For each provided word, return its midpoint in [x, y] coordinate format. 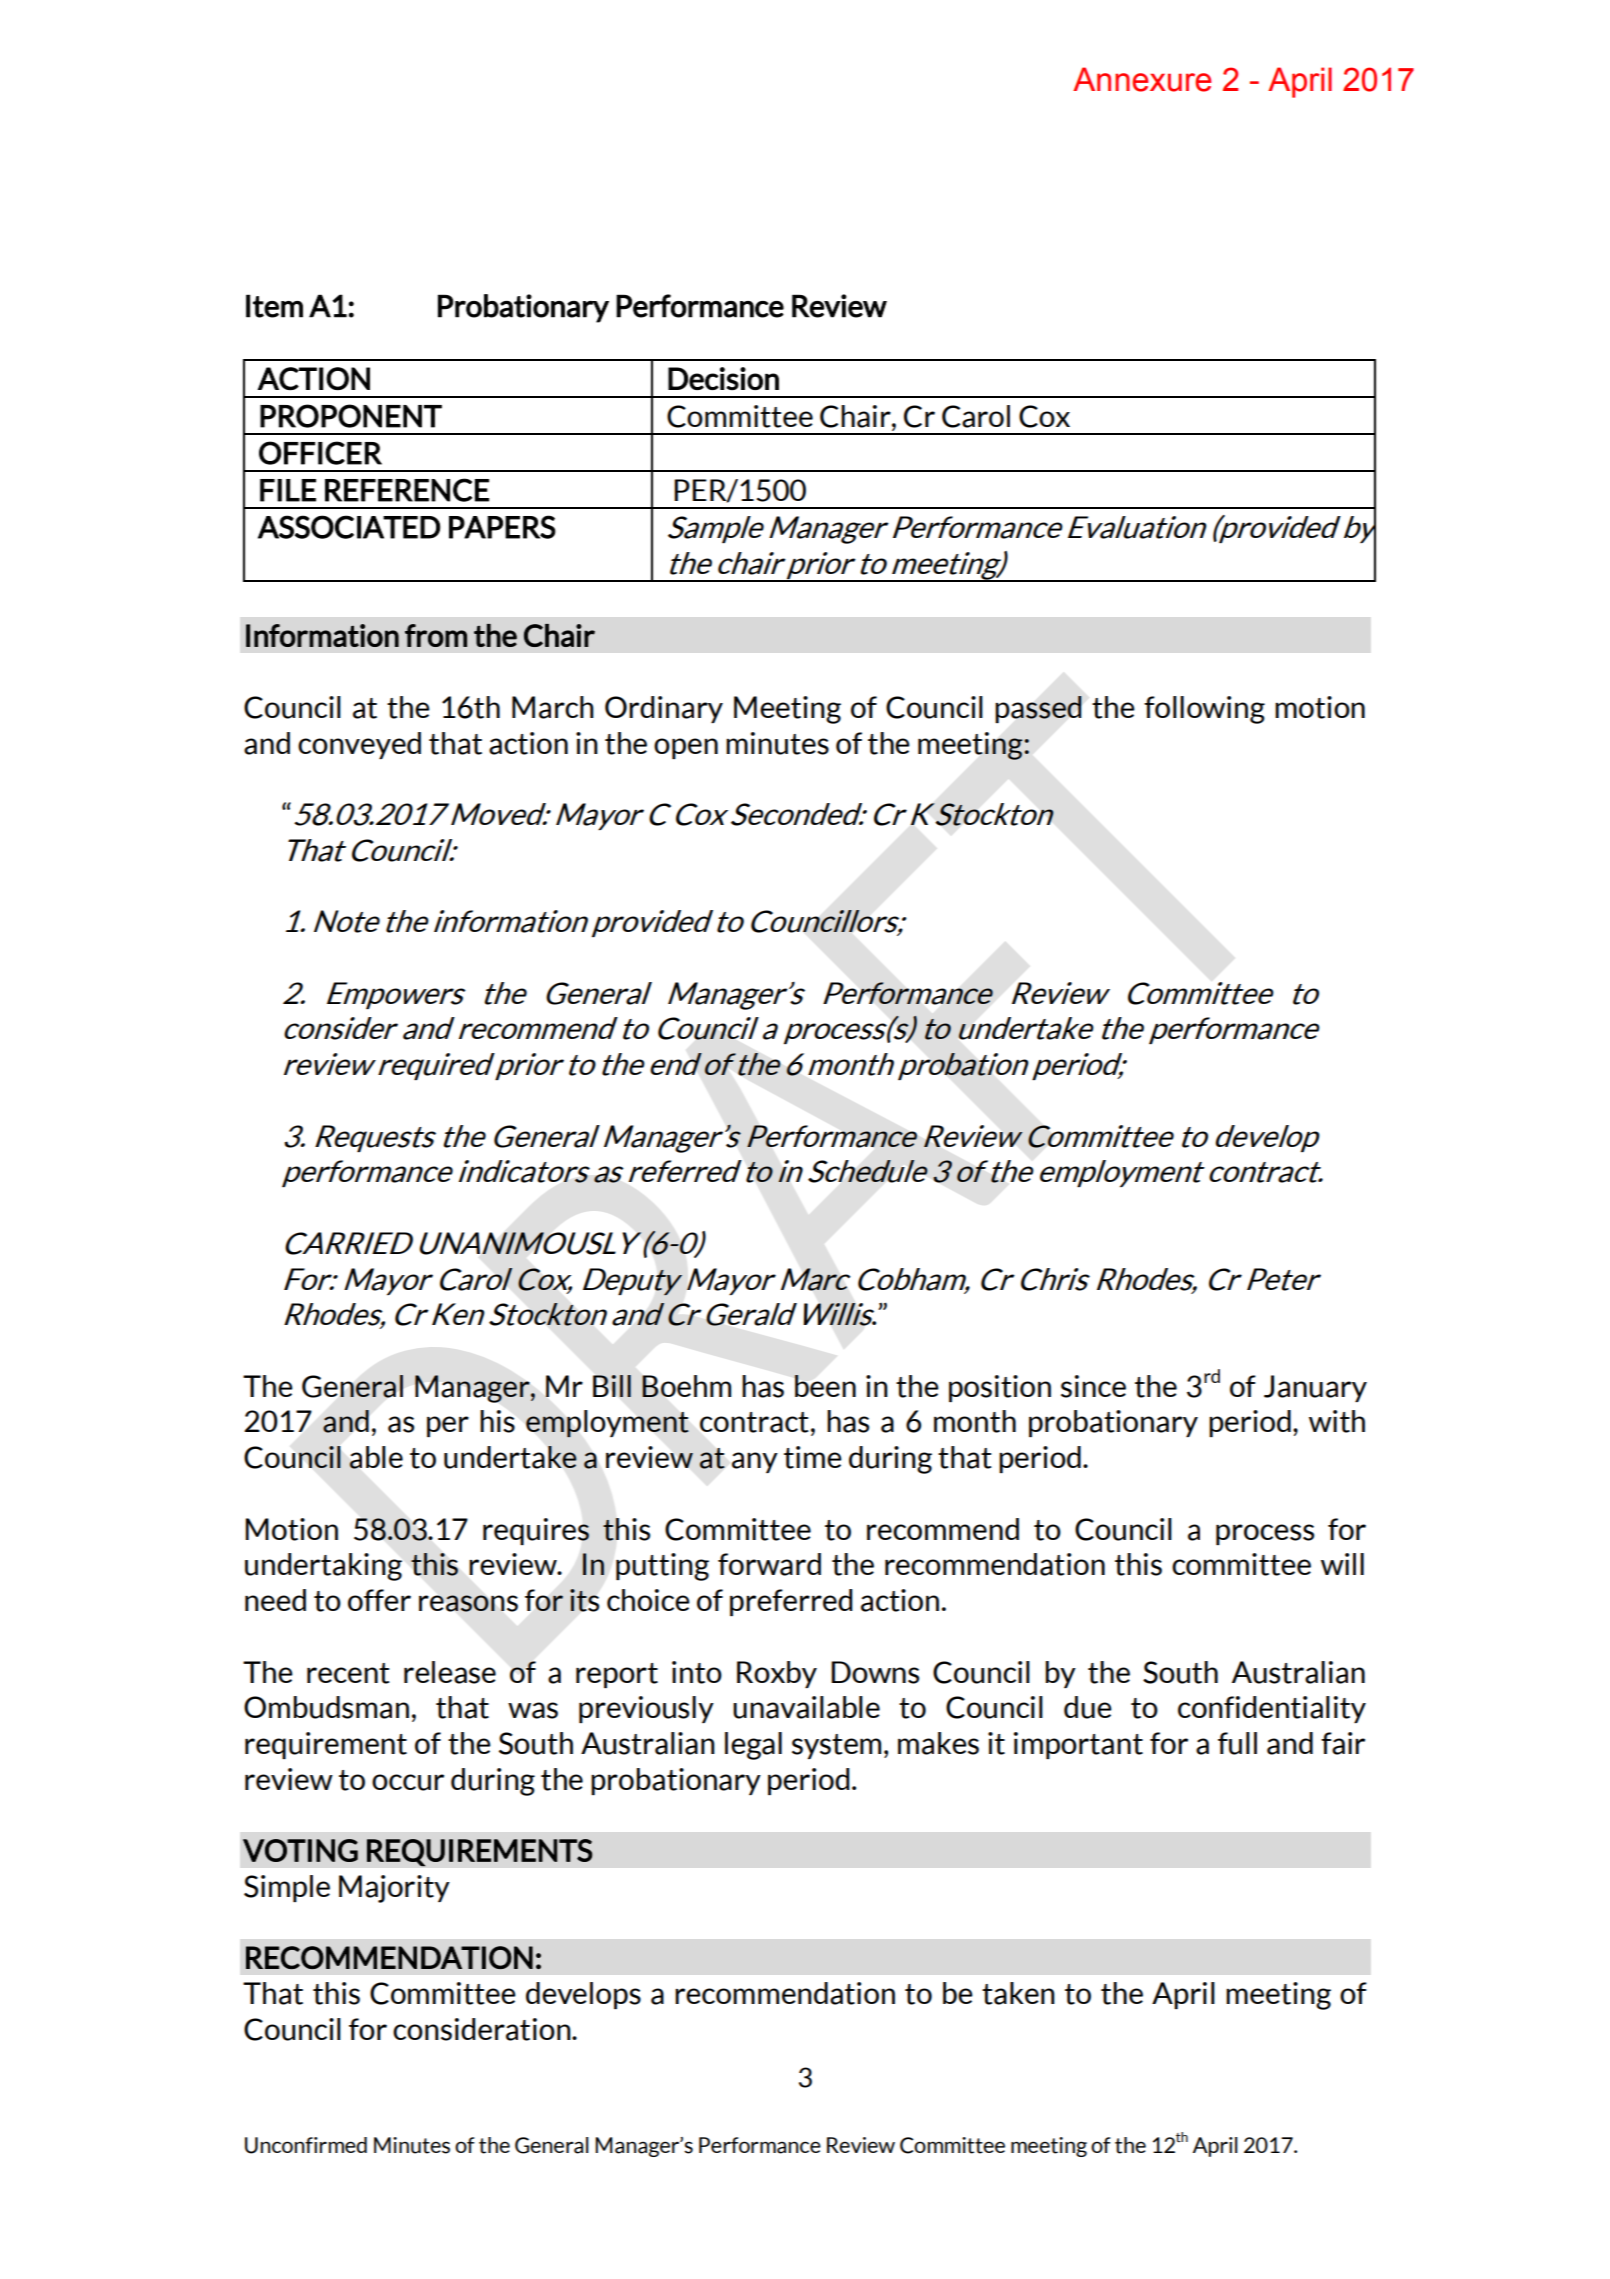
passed [1038, 709]
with [1337, 1421]
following [1204, 710]
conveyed [359, 745]
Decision [723, 378]
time [813, 1457]
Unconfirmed [306, 2145]
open [686, 748]
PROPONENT [351, 416]
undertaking [323, 1567]
